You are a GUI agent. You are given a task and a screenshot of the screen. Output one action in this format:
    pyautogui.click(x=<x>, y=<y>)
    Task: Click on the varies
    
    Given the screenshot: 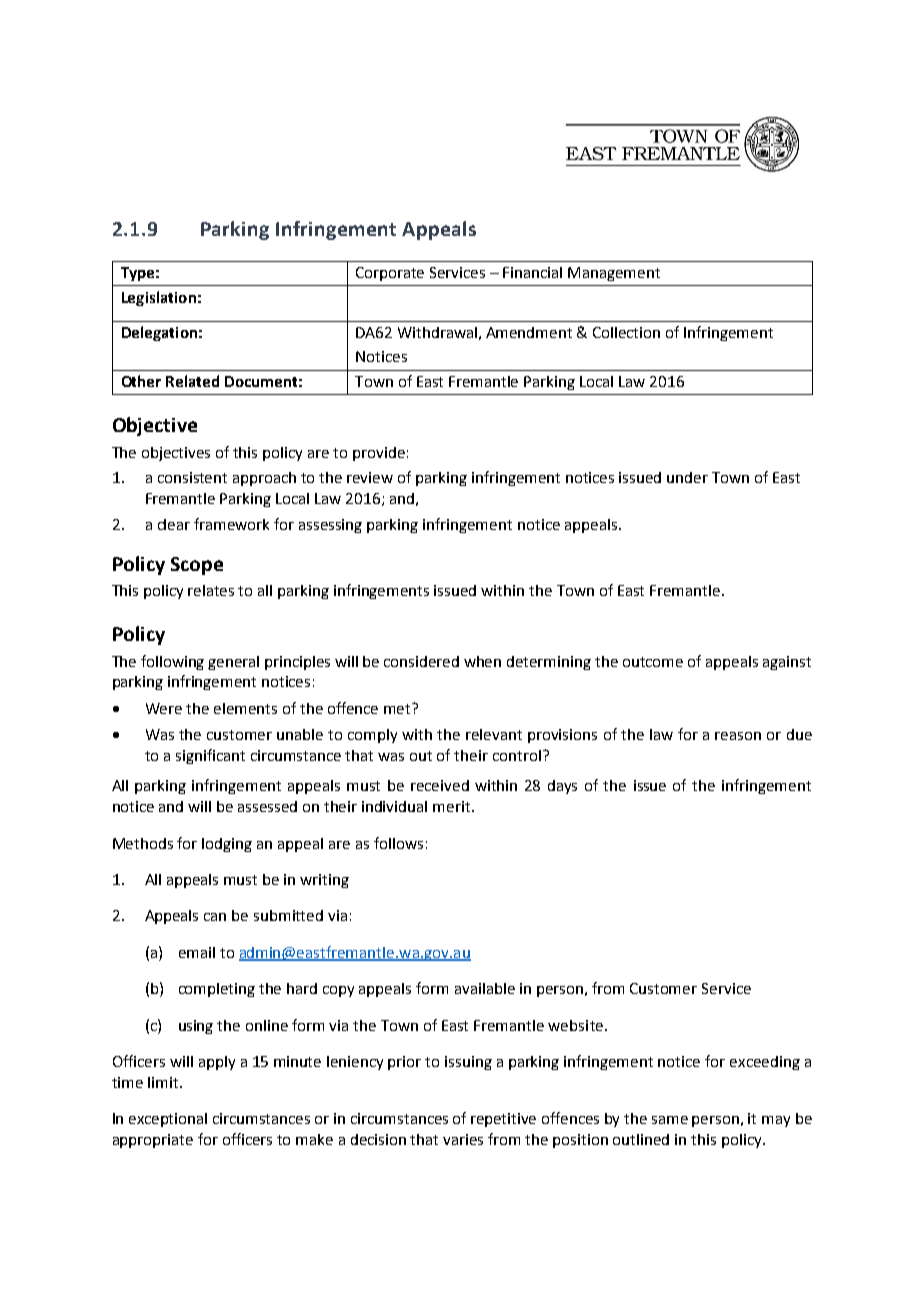 What is the action you would take?
    pyautogui.click(x=463, y=1139)
